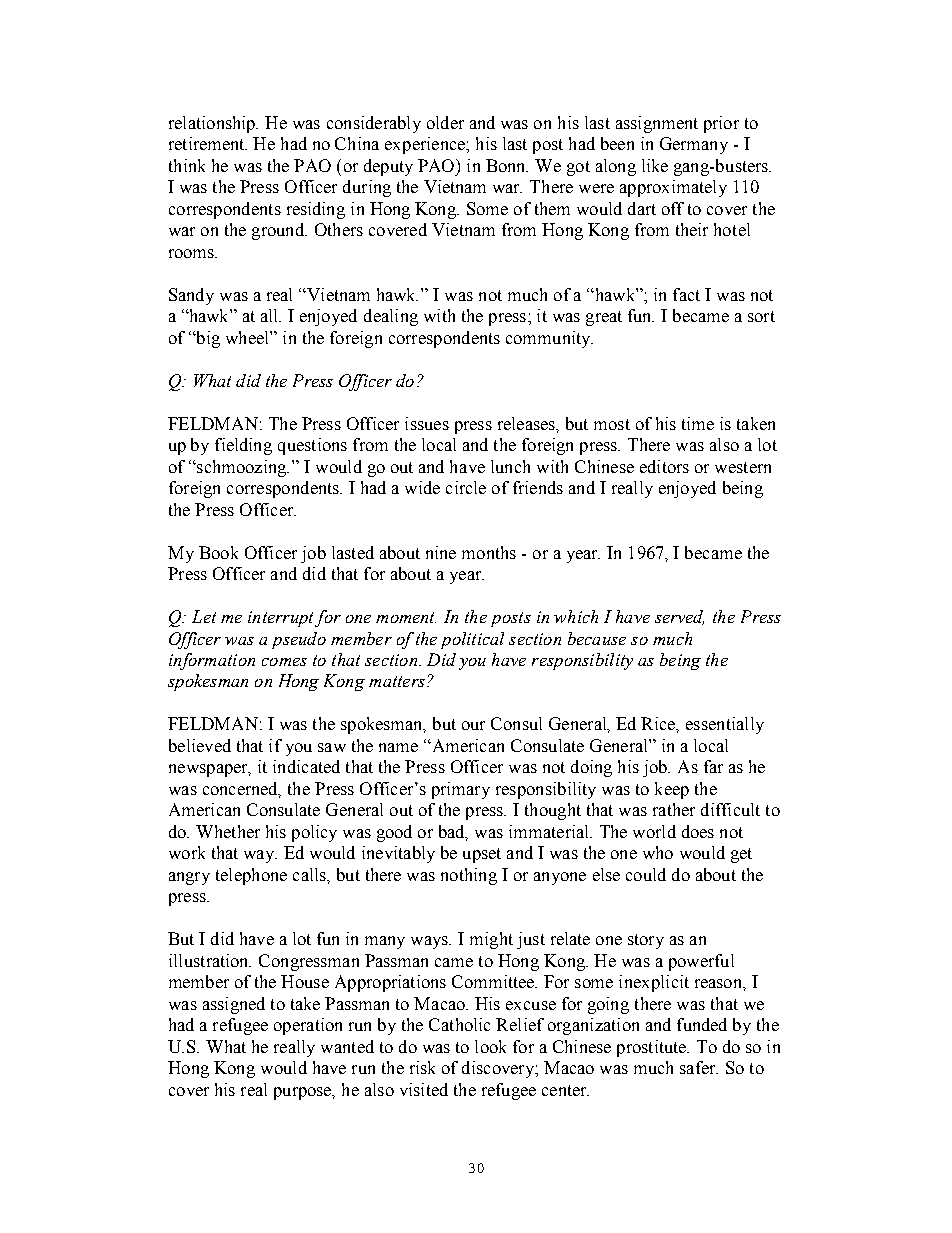 This page has height=1233, width=952. Describe the element at coordinates (466, 487) in the page. I see `circle` at that location.
